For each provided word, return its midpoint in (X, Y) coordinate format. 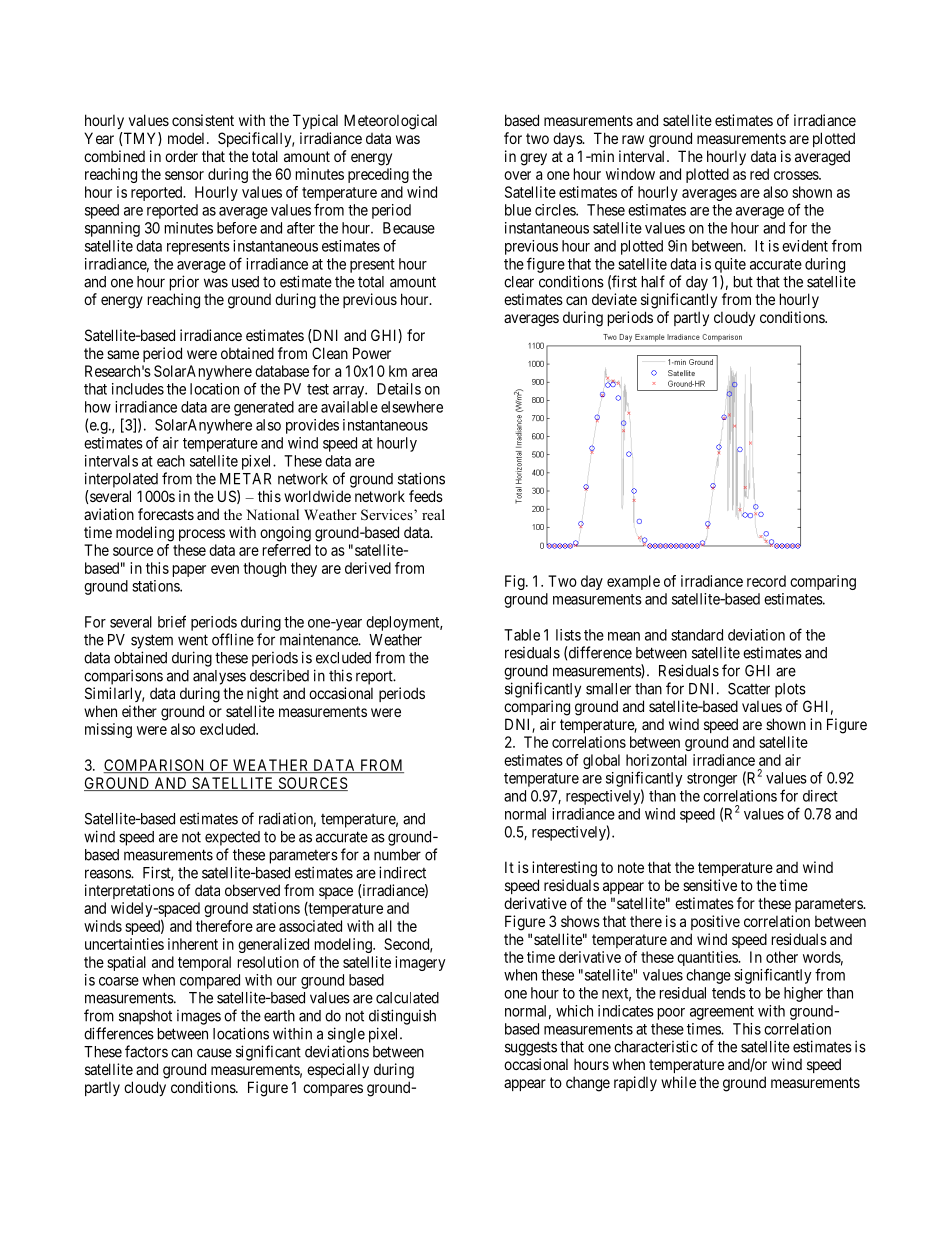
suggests (531, 1049)
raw (633, 139)
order (181, 156)
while (678, 1082)
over (517, 175)
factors (146, 1051)
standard (697, 635)
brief (172, 621)
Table (522, 635)
